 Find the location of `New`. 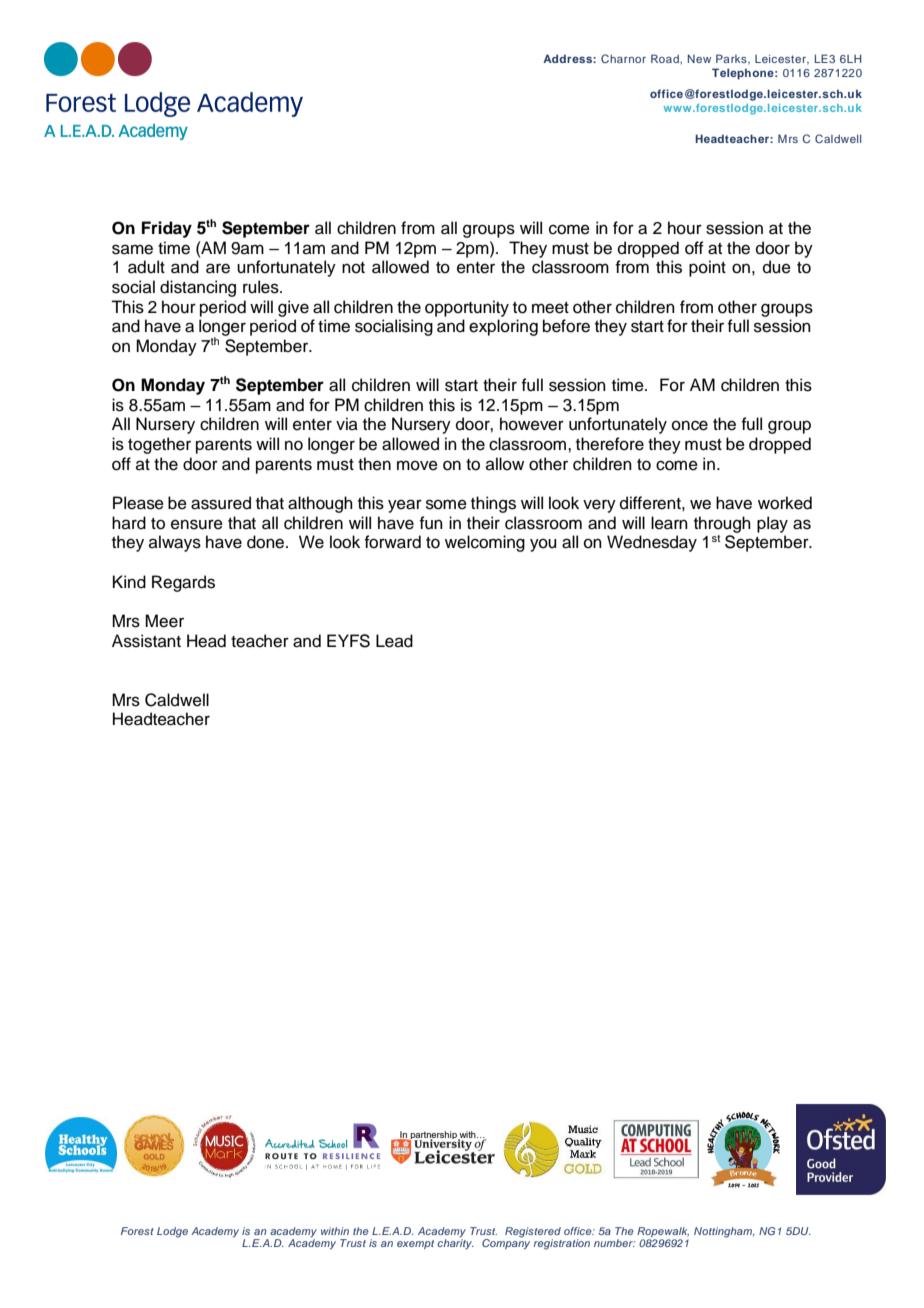

New is located at coordinates (699, 58).
